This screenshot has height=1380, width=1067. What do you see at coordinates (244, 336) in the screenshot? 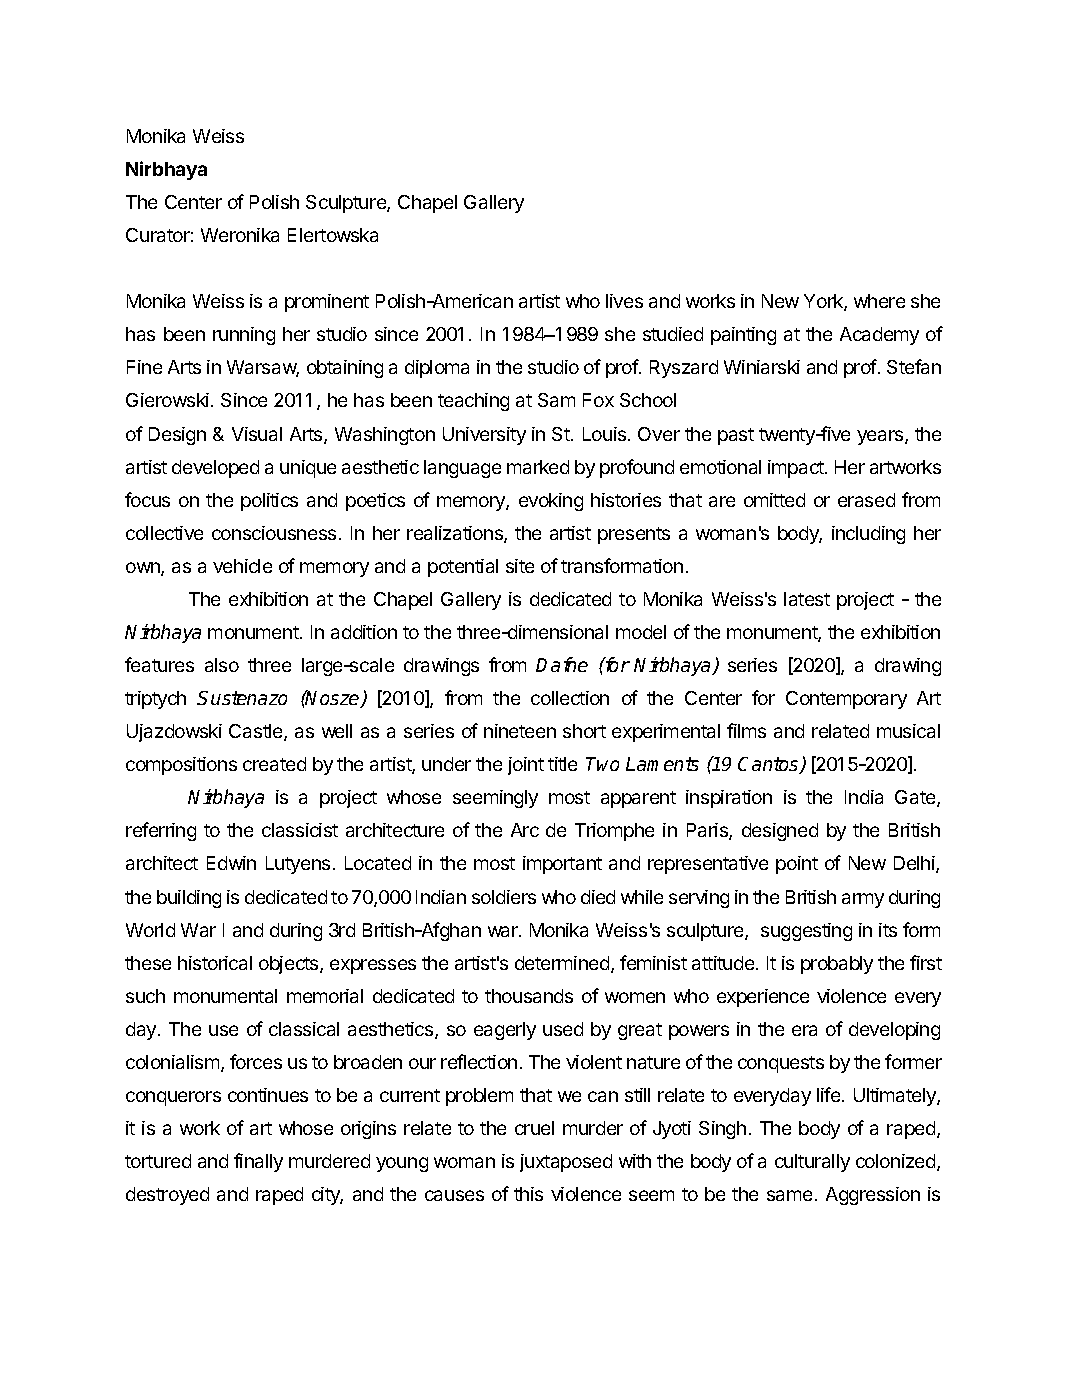
I see `running` at bounding box center [244, 336].
